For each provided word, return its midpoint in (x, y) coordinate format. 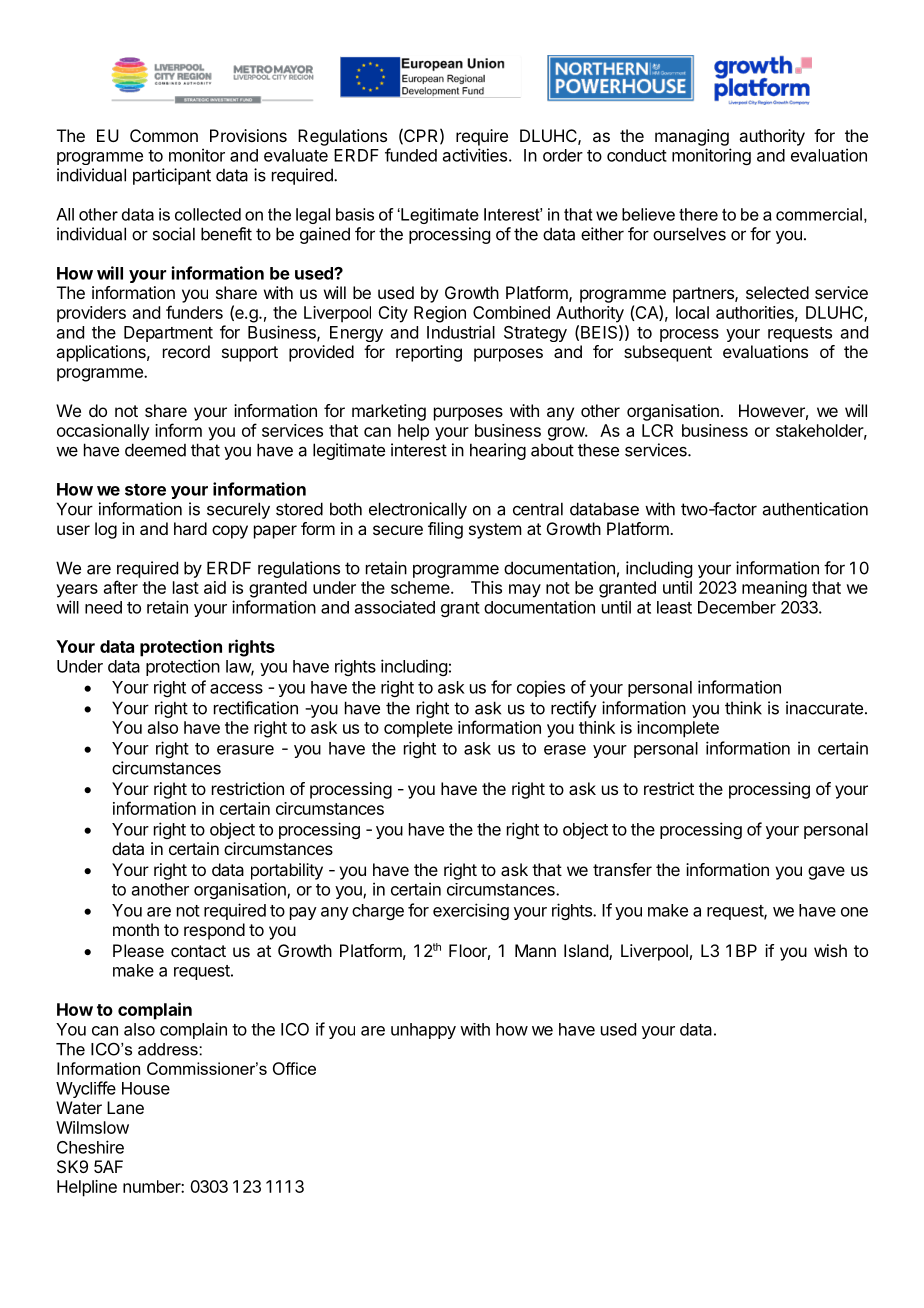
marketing (389, 412)
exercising (471, 911)
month (136, 929)
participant (172, 176)
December (737, 607)
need (103, 607)
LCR (657, 430)
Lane (125, 1107)
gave (826, 873)
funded (411, 155)
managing (692, 137)
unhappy (423, 1031)
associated (395, 607)
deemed (155, 450)
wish (830, 950)
